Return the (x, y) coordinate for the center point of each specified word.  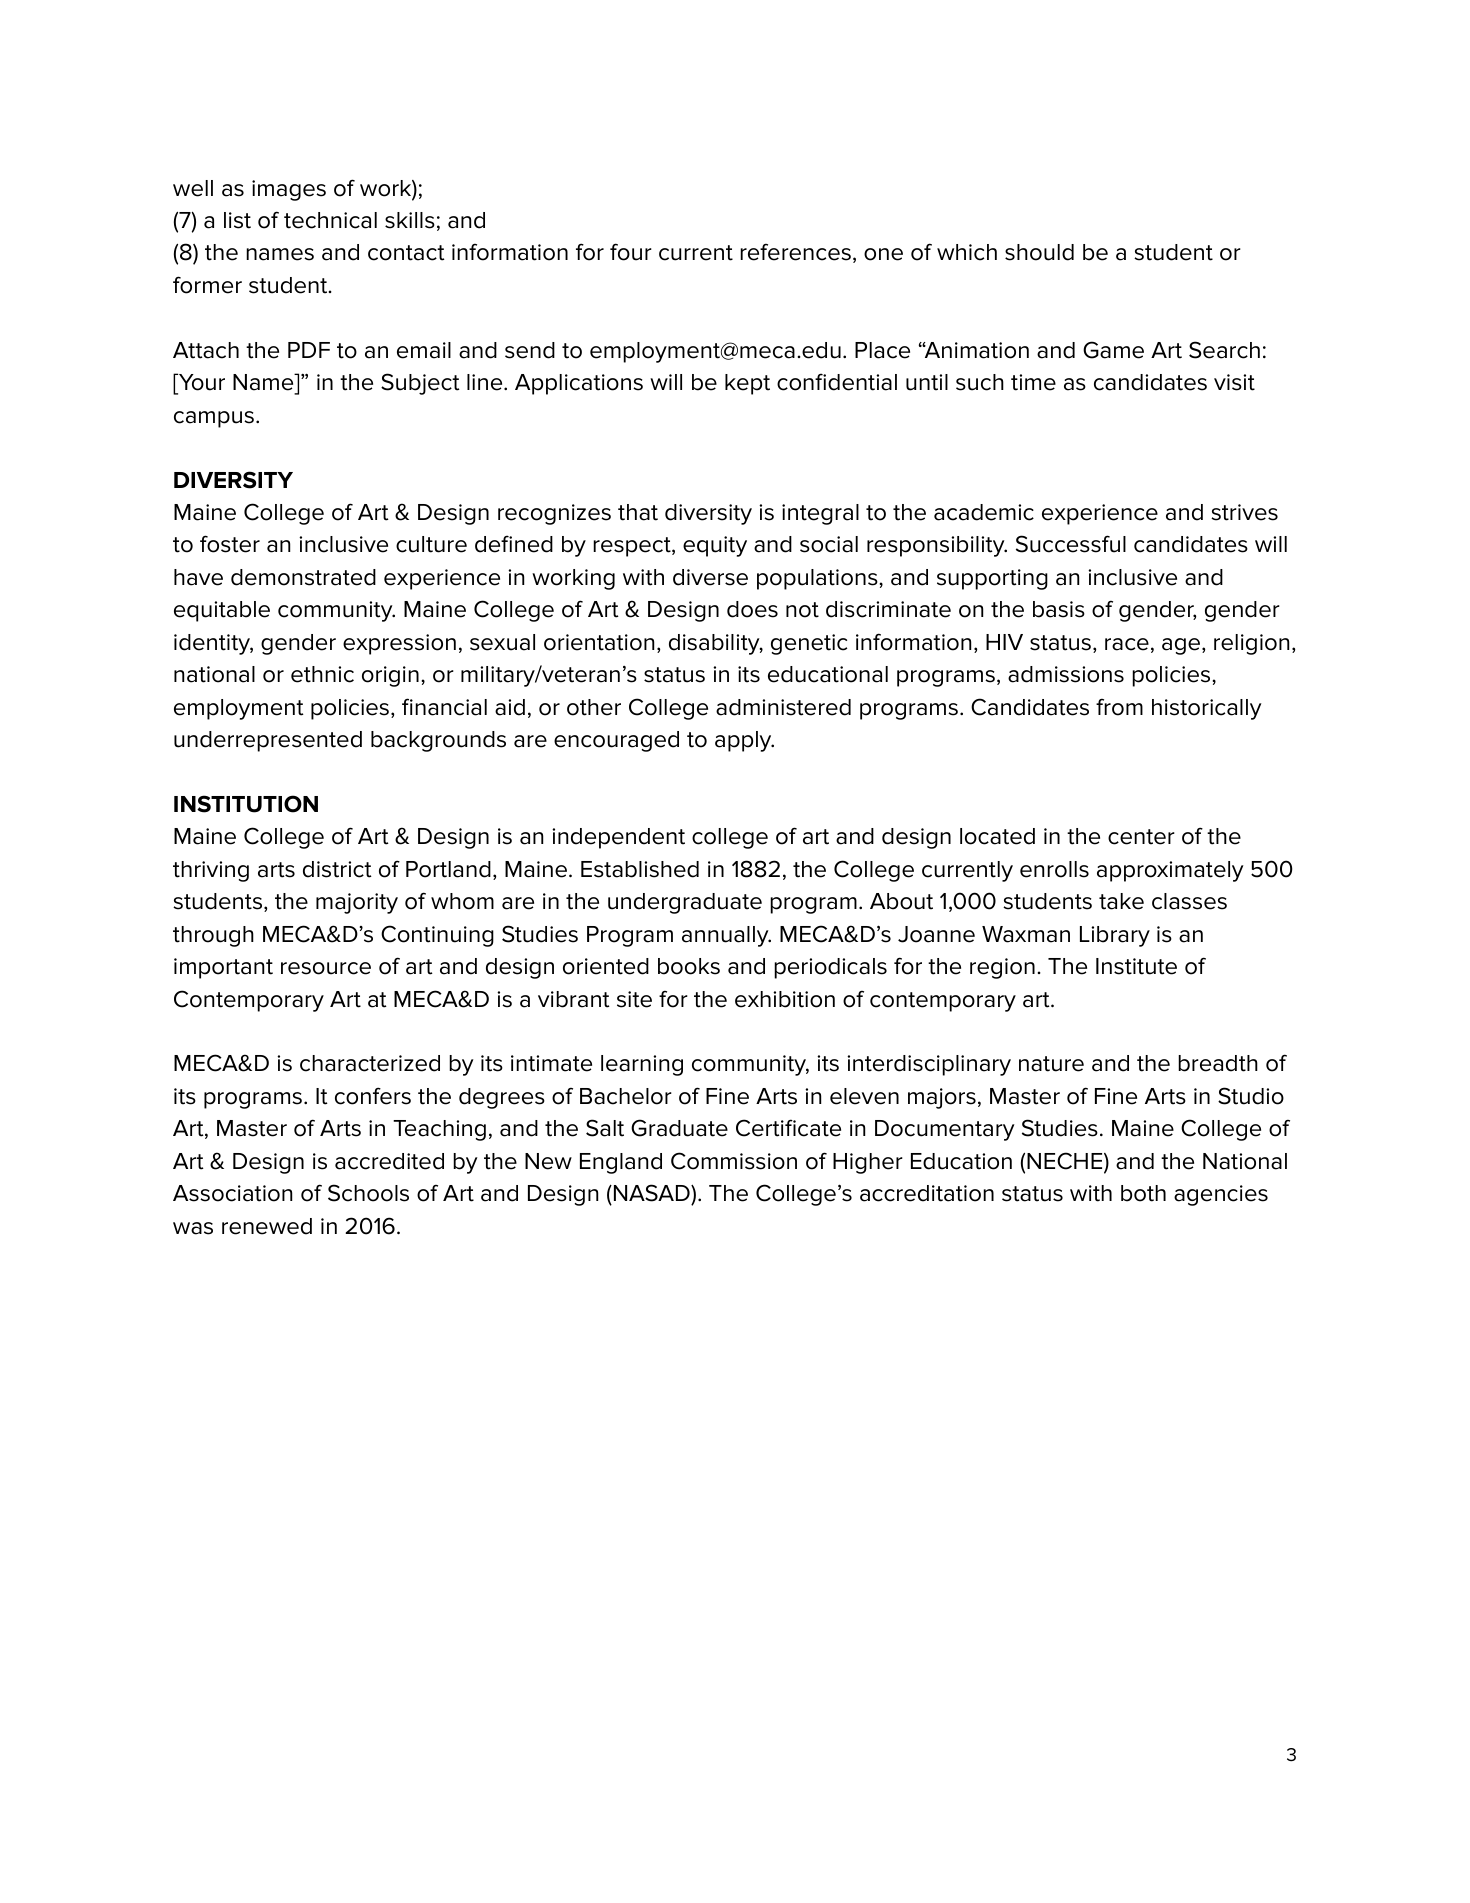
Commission (734, 1161)
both (1143, 1193)
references (795, 252)
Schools (368, 1193)
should (1039, 252)
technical (330, 220)
